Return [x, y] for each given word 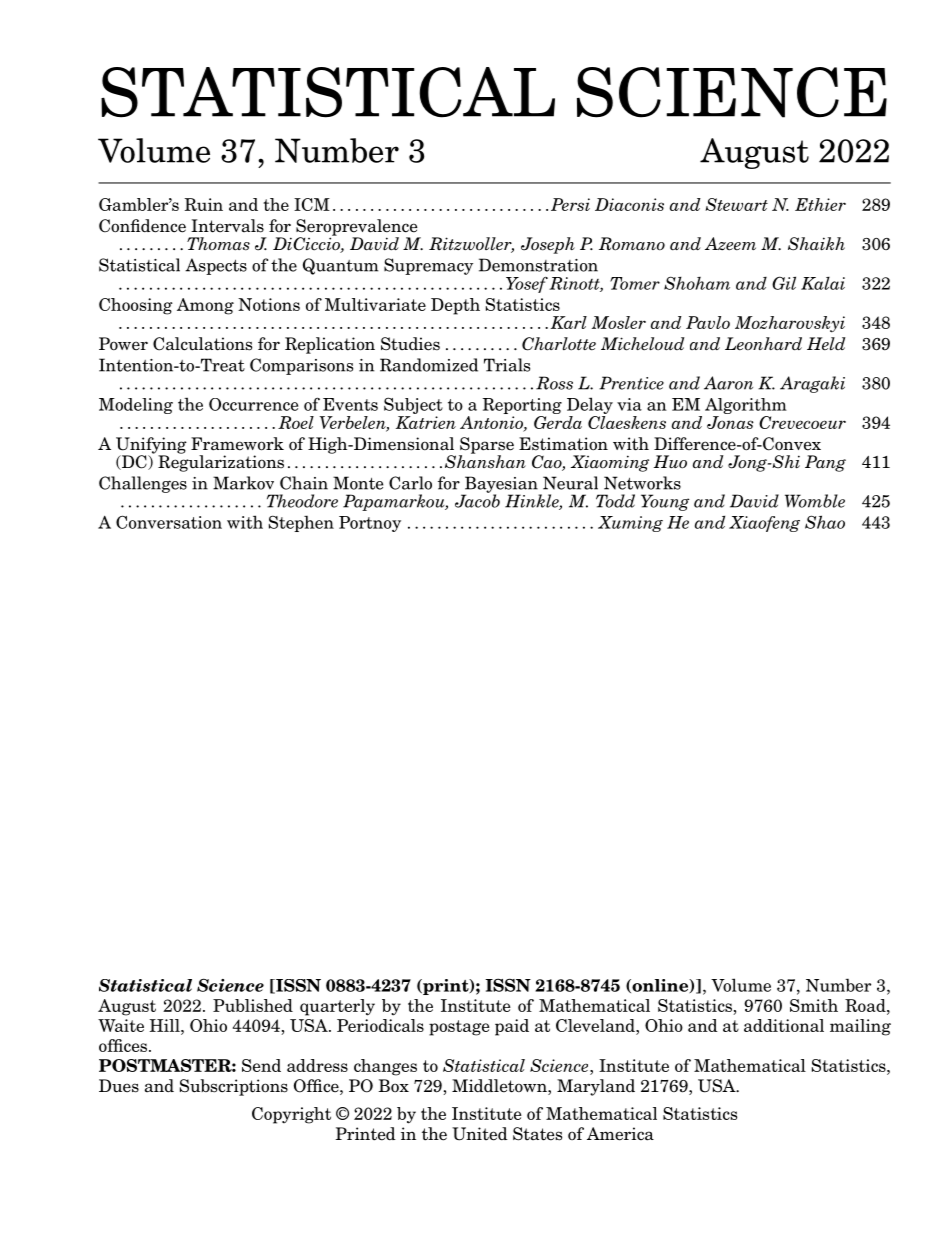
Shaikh [816, 244]
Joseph [548, 245]
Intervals [227, 226]
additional [784, 1025]
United [480, 1134]
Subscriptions [234, 1087]
